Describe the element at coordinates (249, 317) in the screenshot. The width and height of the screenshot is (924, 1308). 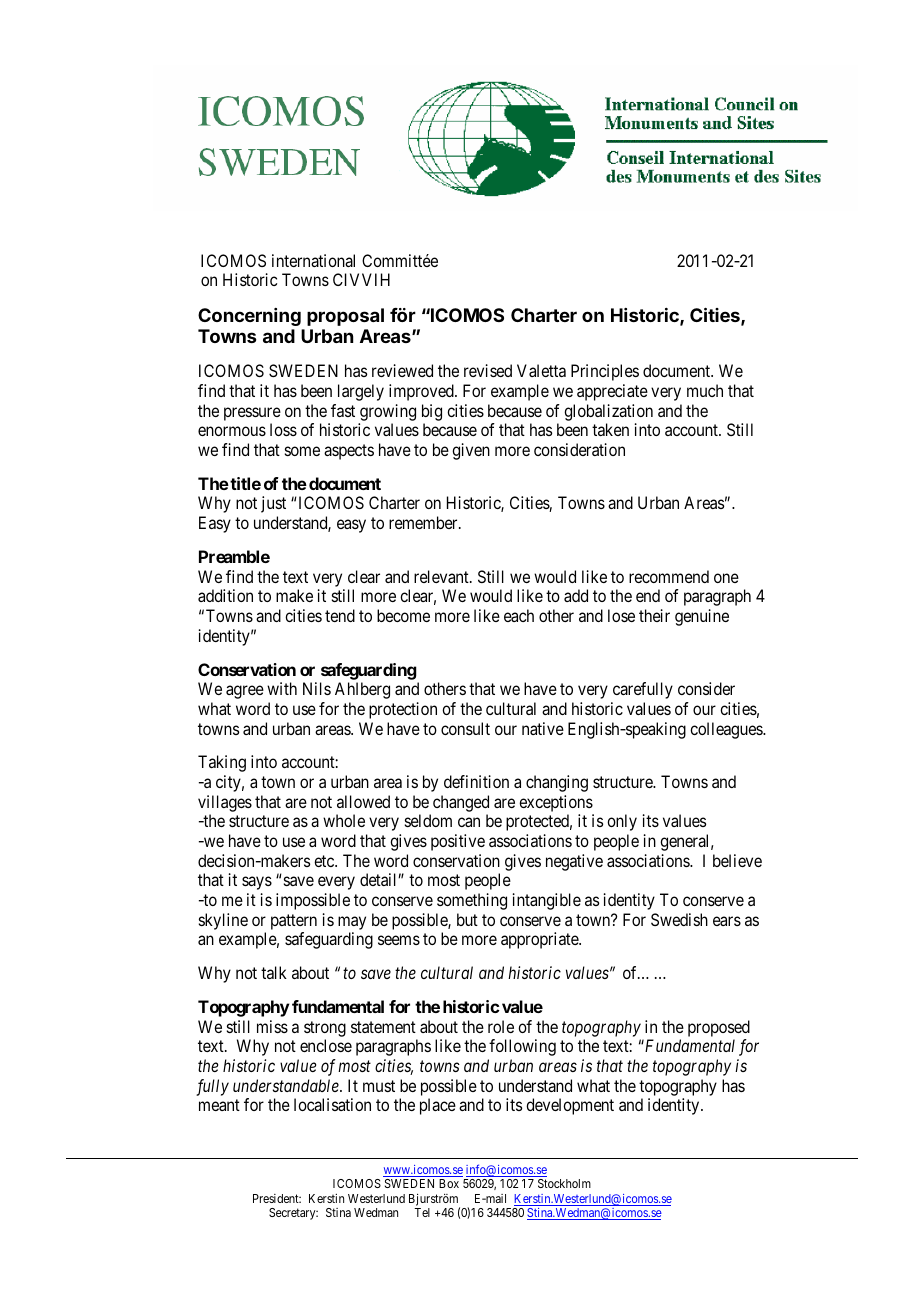
I see `Concerning` at that location.
